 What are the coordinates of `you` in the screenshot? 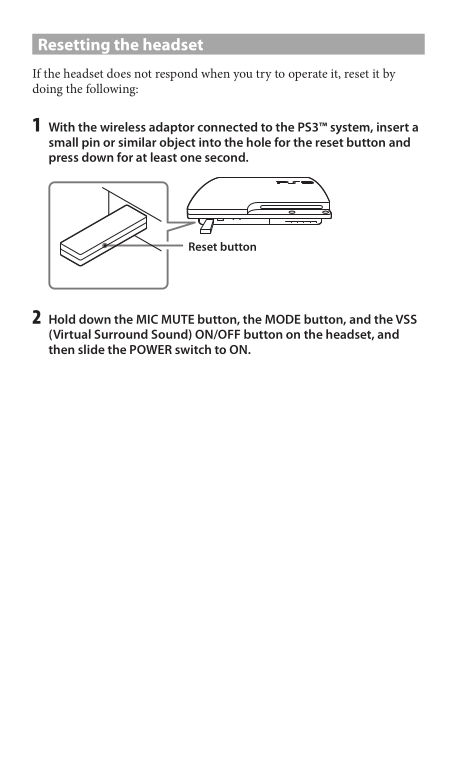 It's located at (243, 76).
